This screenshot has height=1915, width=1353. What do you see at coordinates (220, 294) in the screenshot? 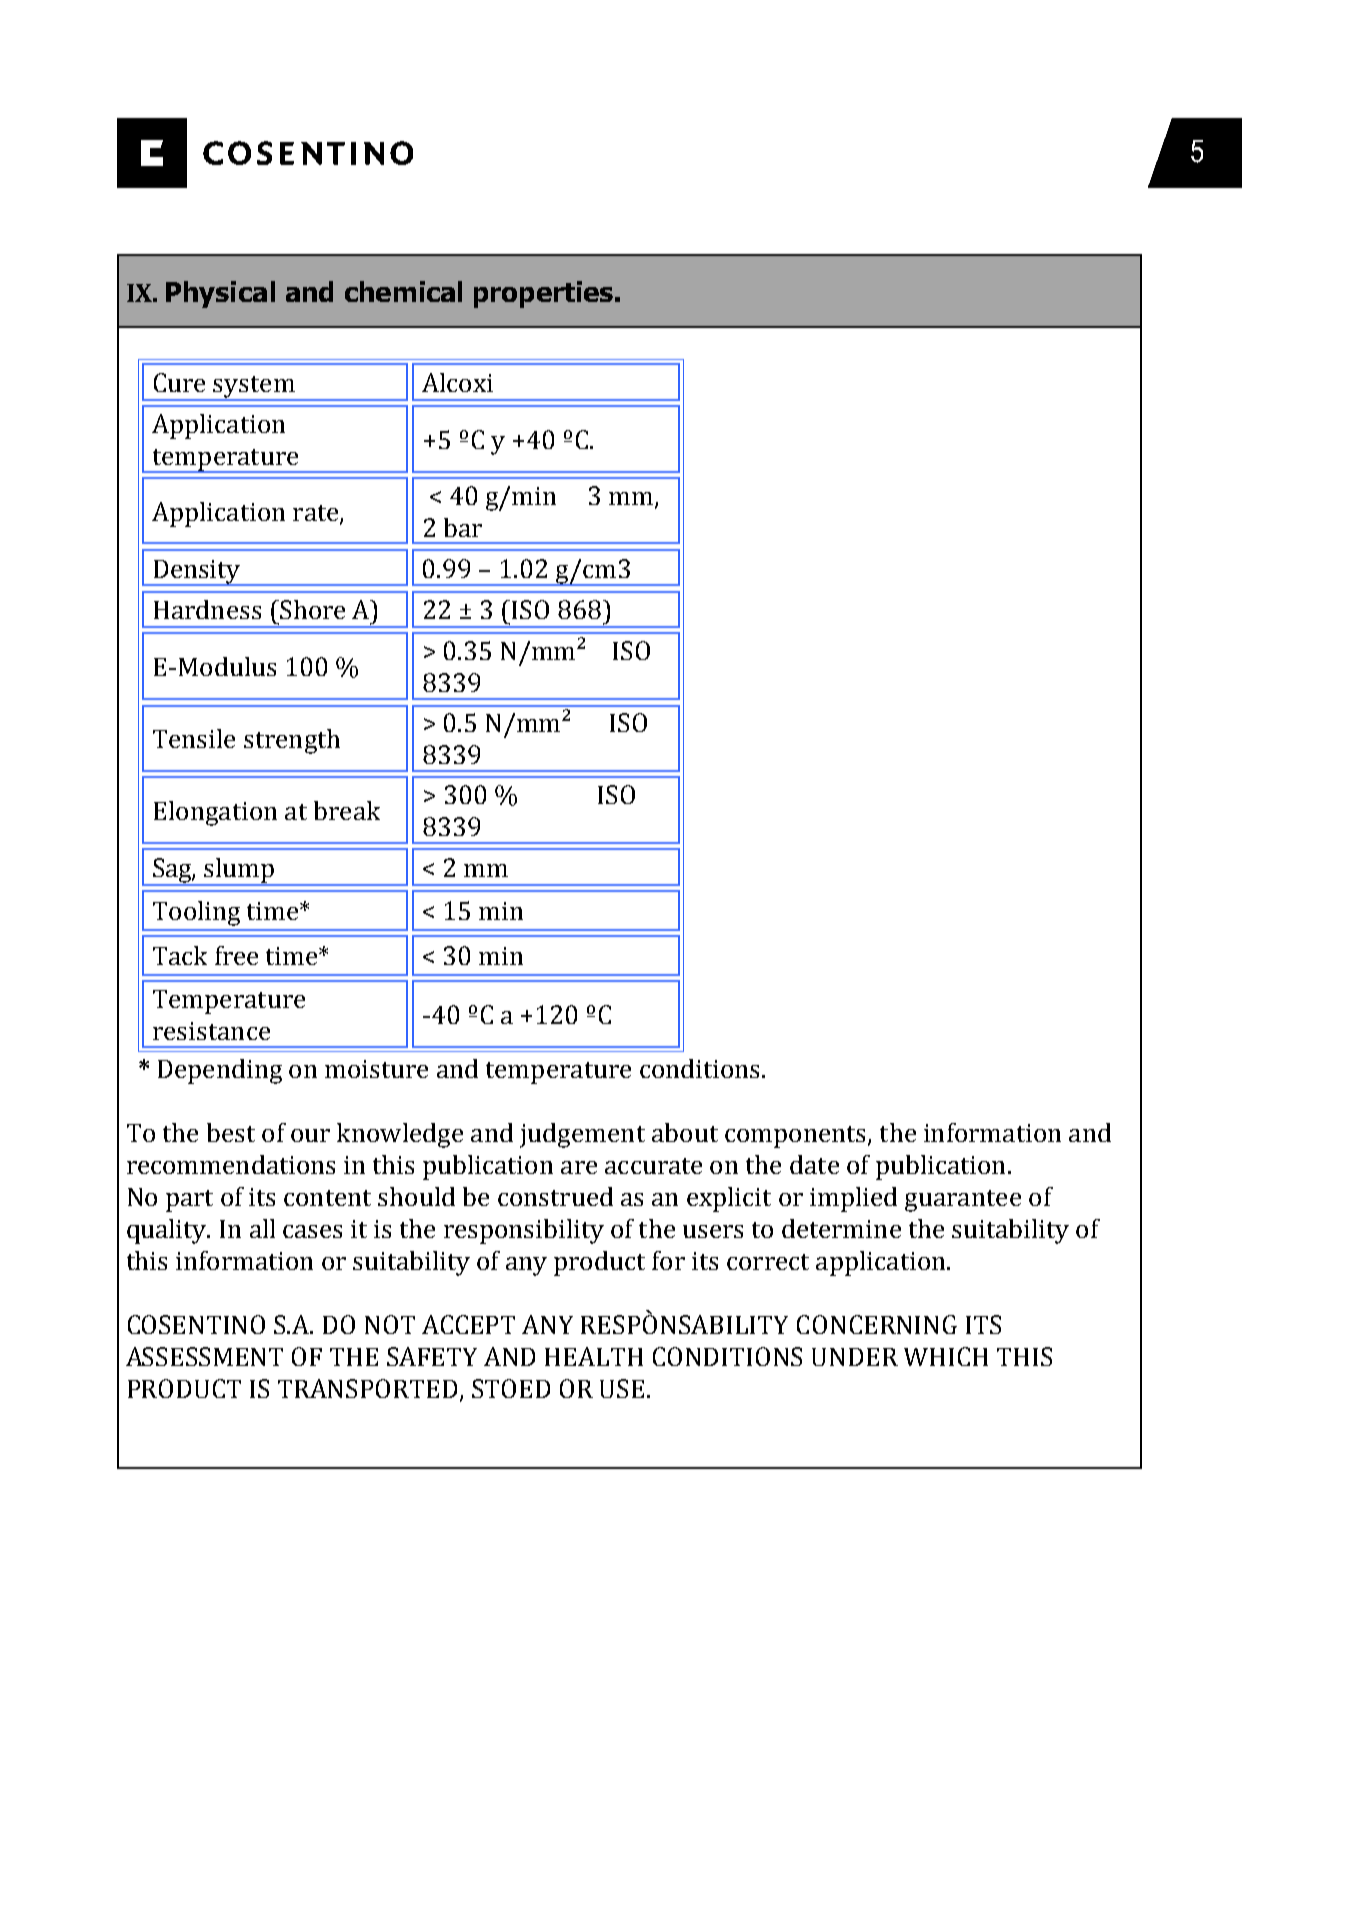
I see `Physical` at bounding box center [220, 294].
